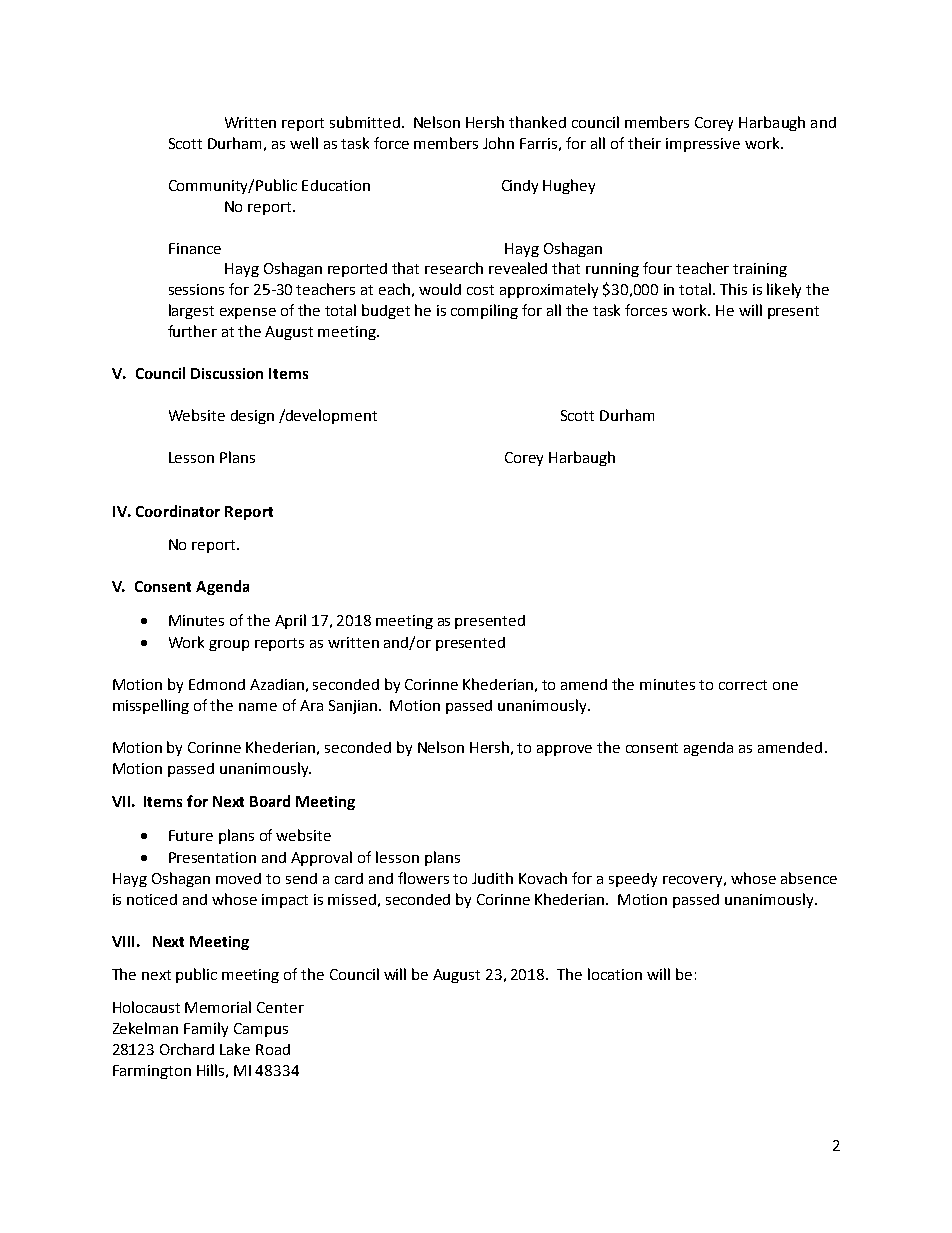 Image resolution: width=952 pixels, height=1233 pixels. Describe the element at coordinates (733, 289) in the screenshot. I see `This` at that location.
